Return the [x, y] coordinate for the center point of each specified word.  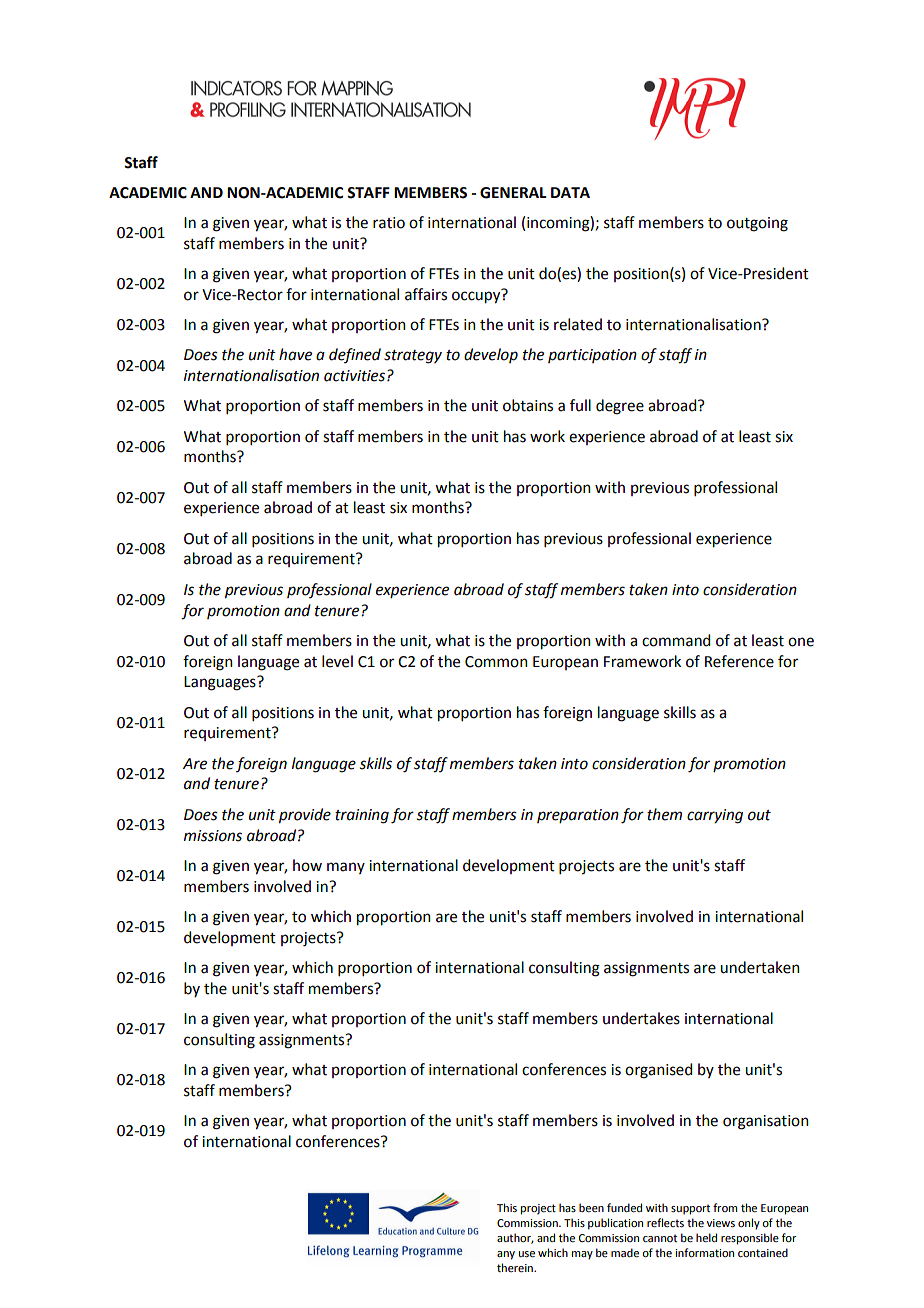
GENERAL [513, 193]
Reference [739, 661]
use [526, 1254]
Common [496, 662]
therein [516, 1267]
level [337, 661]
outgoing [757, 224]
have [295, 354]
